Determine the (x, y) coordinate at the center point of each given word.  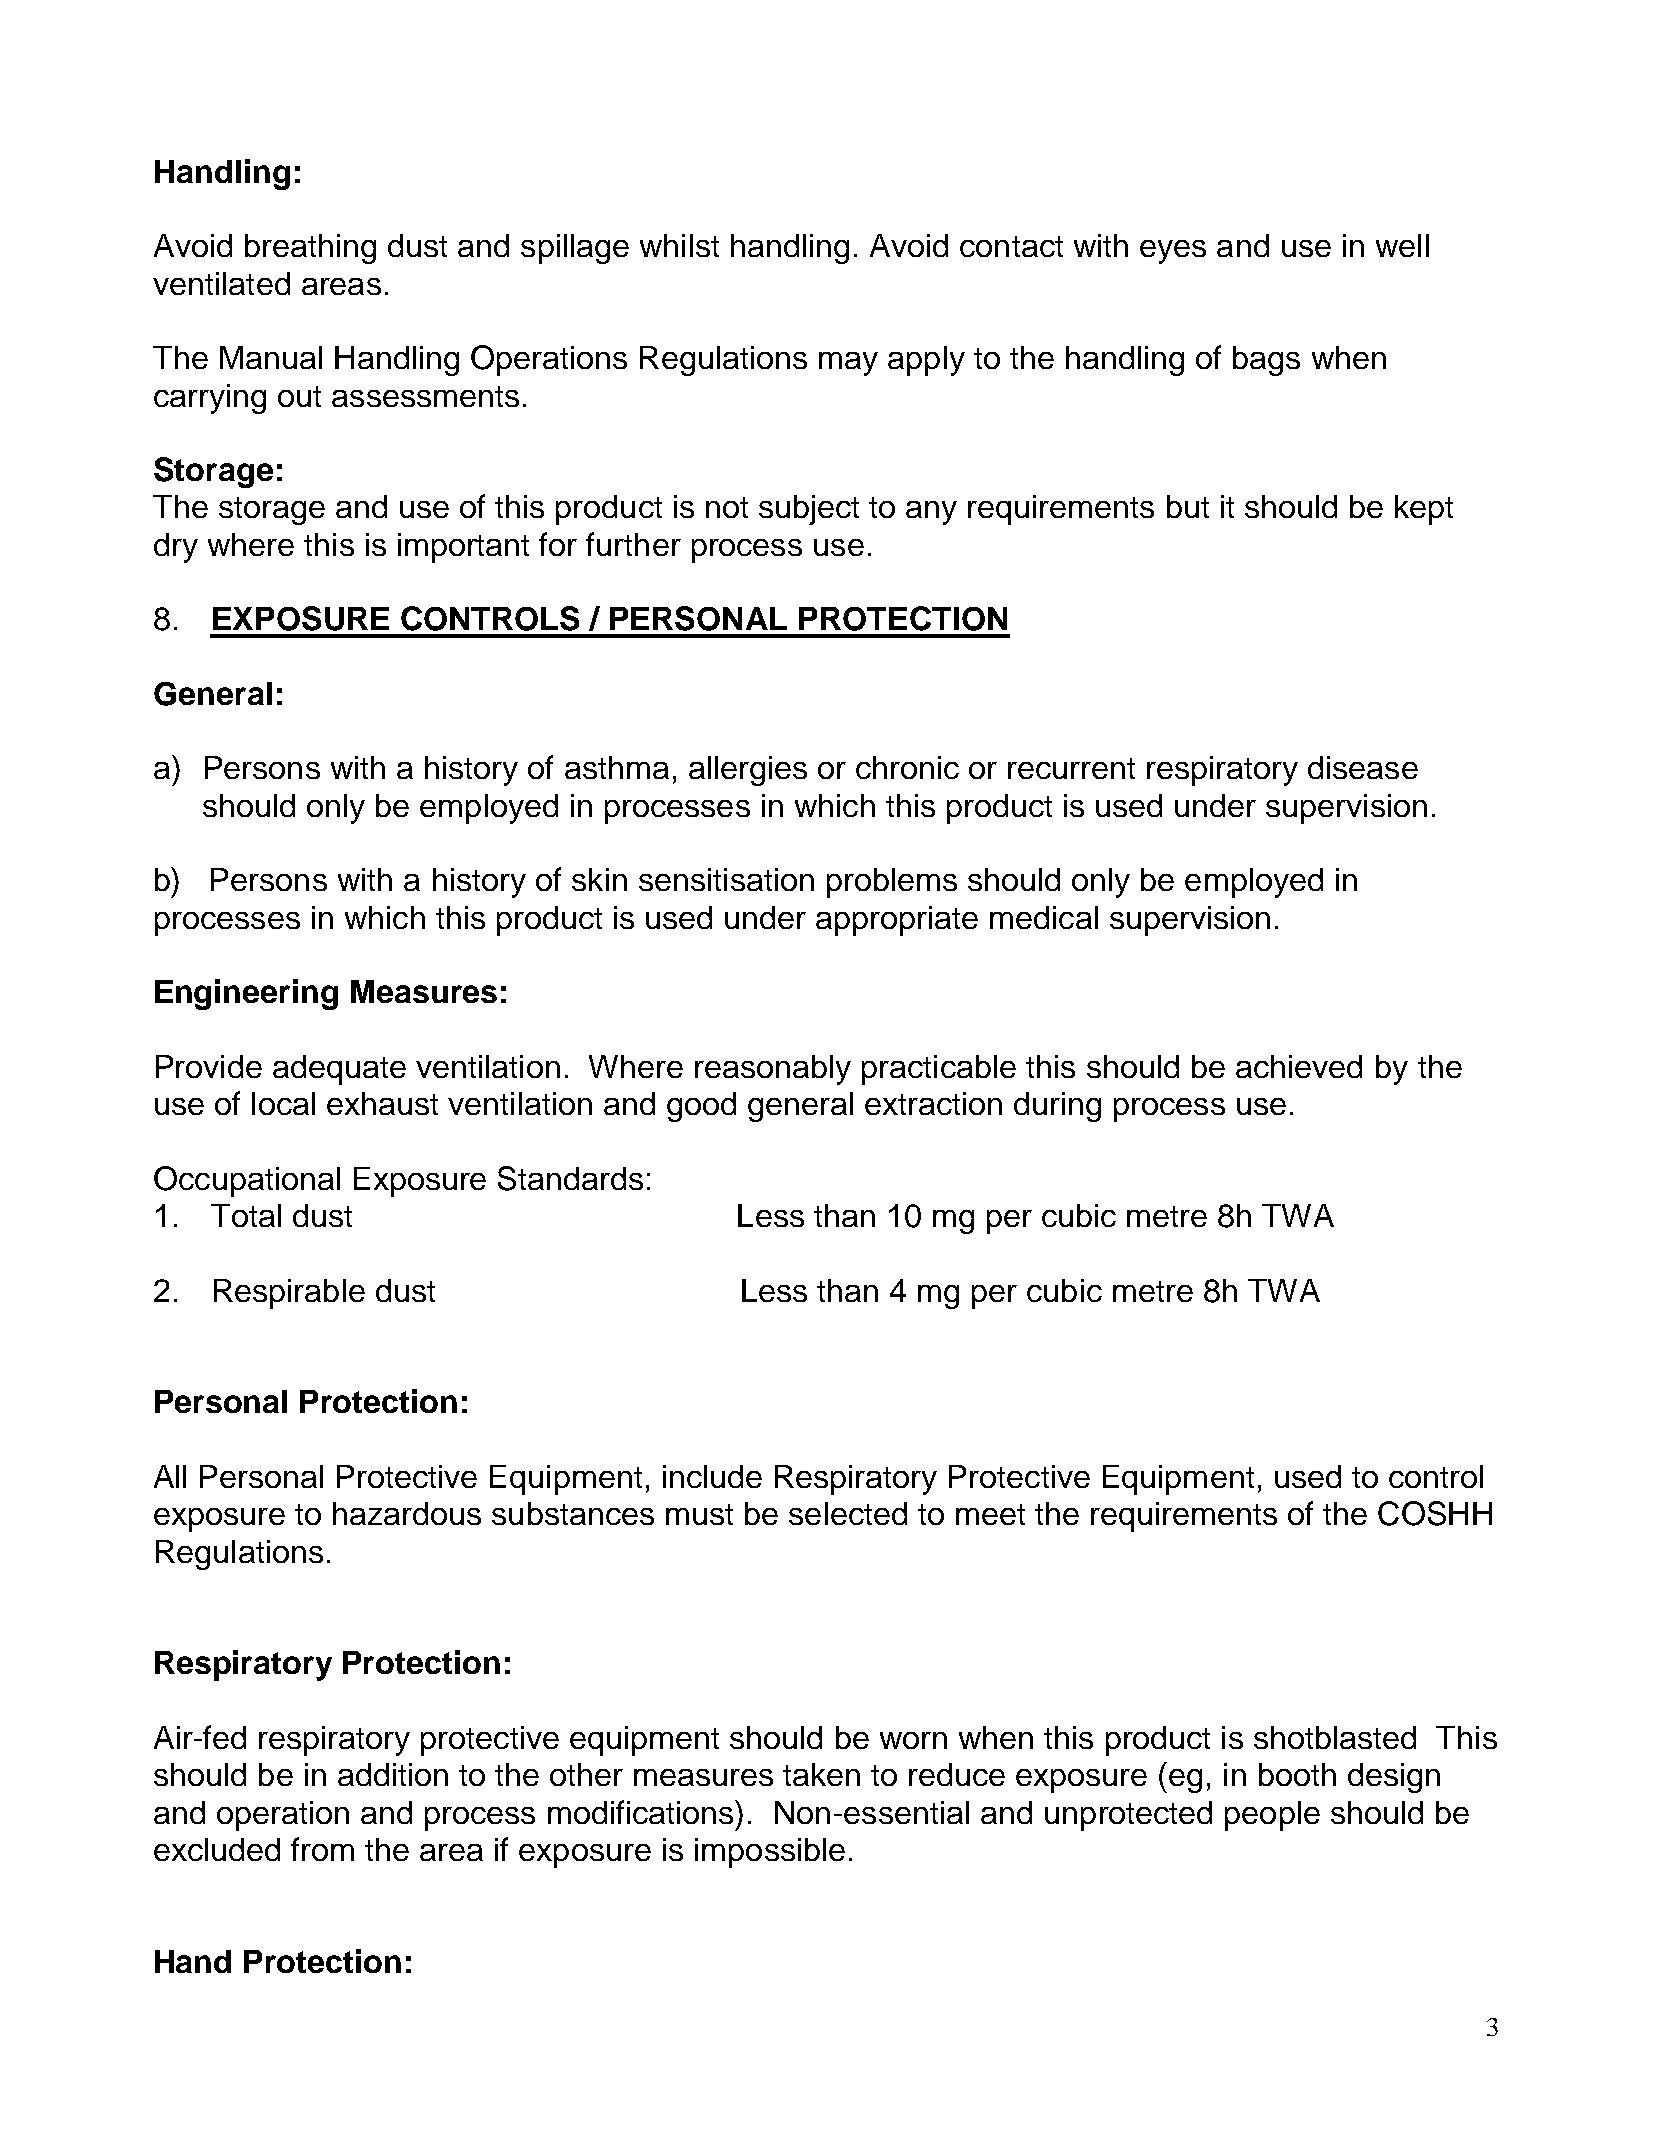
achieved (1299, 1066)
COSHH (1435, 1513)
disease (1363, 767)
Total (246, 1215)
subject (809, 510)
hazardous (407, 1513)
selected (848, 1513)
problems (892, 883)
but (1188, 506)
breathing (310, 249)
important (463, 548)
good (701, 1107)
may (848, 364)
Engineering (246, 994)
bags (1266, 361)
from (322, 1849)
